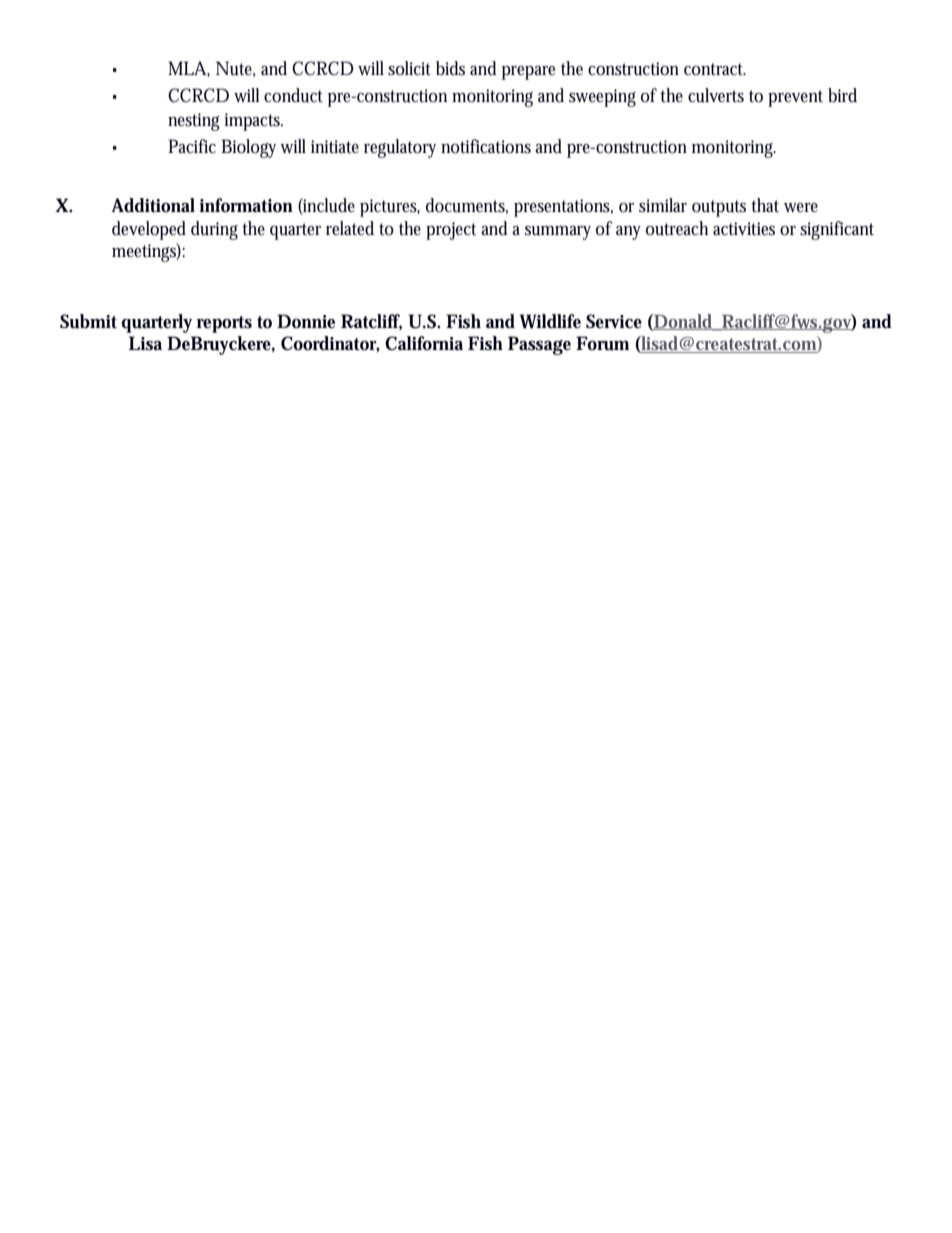 The image size is (952, 1233). What do you see at coordinates (486, 146) in the screenshot?
I see `notifications` at bounding box center [486, 146].
